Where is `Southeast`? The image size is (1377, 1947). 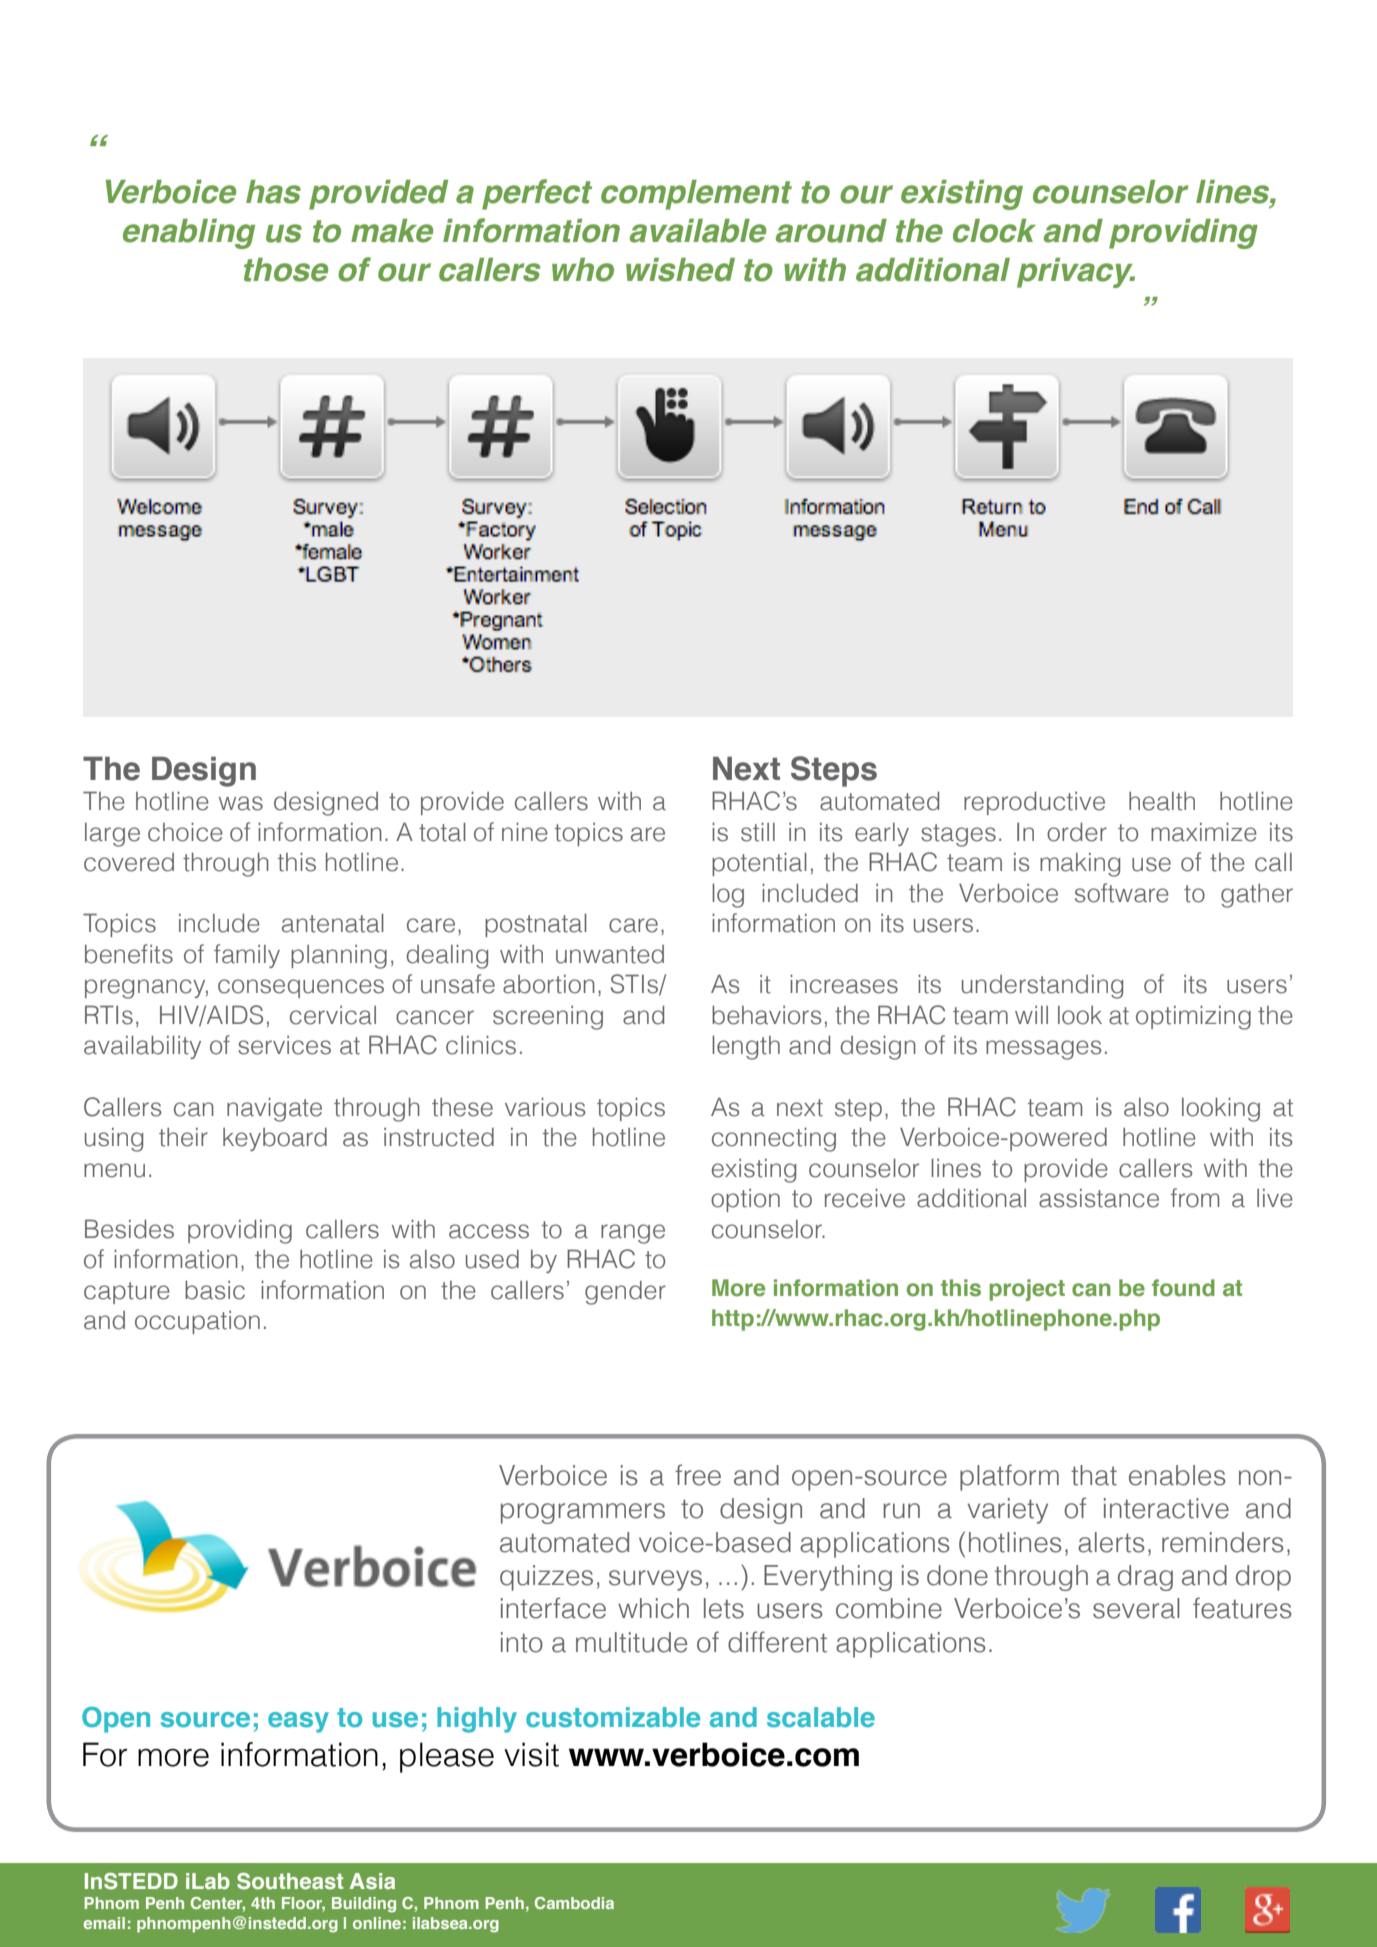 Southeast is located at coordinates (290, 1881).
